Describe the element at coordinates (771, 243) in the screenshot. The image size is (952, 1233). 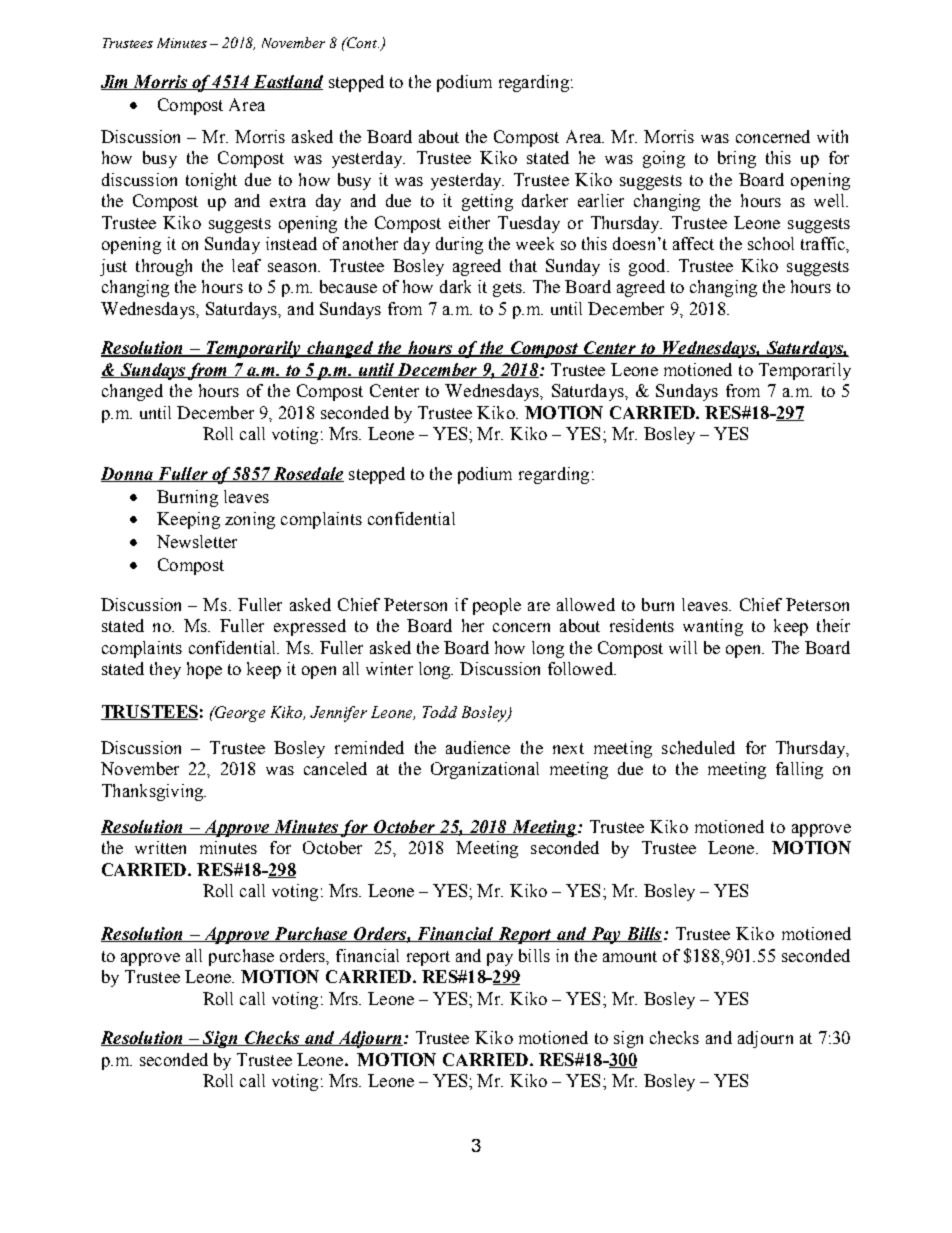
I see `school` at that location.
